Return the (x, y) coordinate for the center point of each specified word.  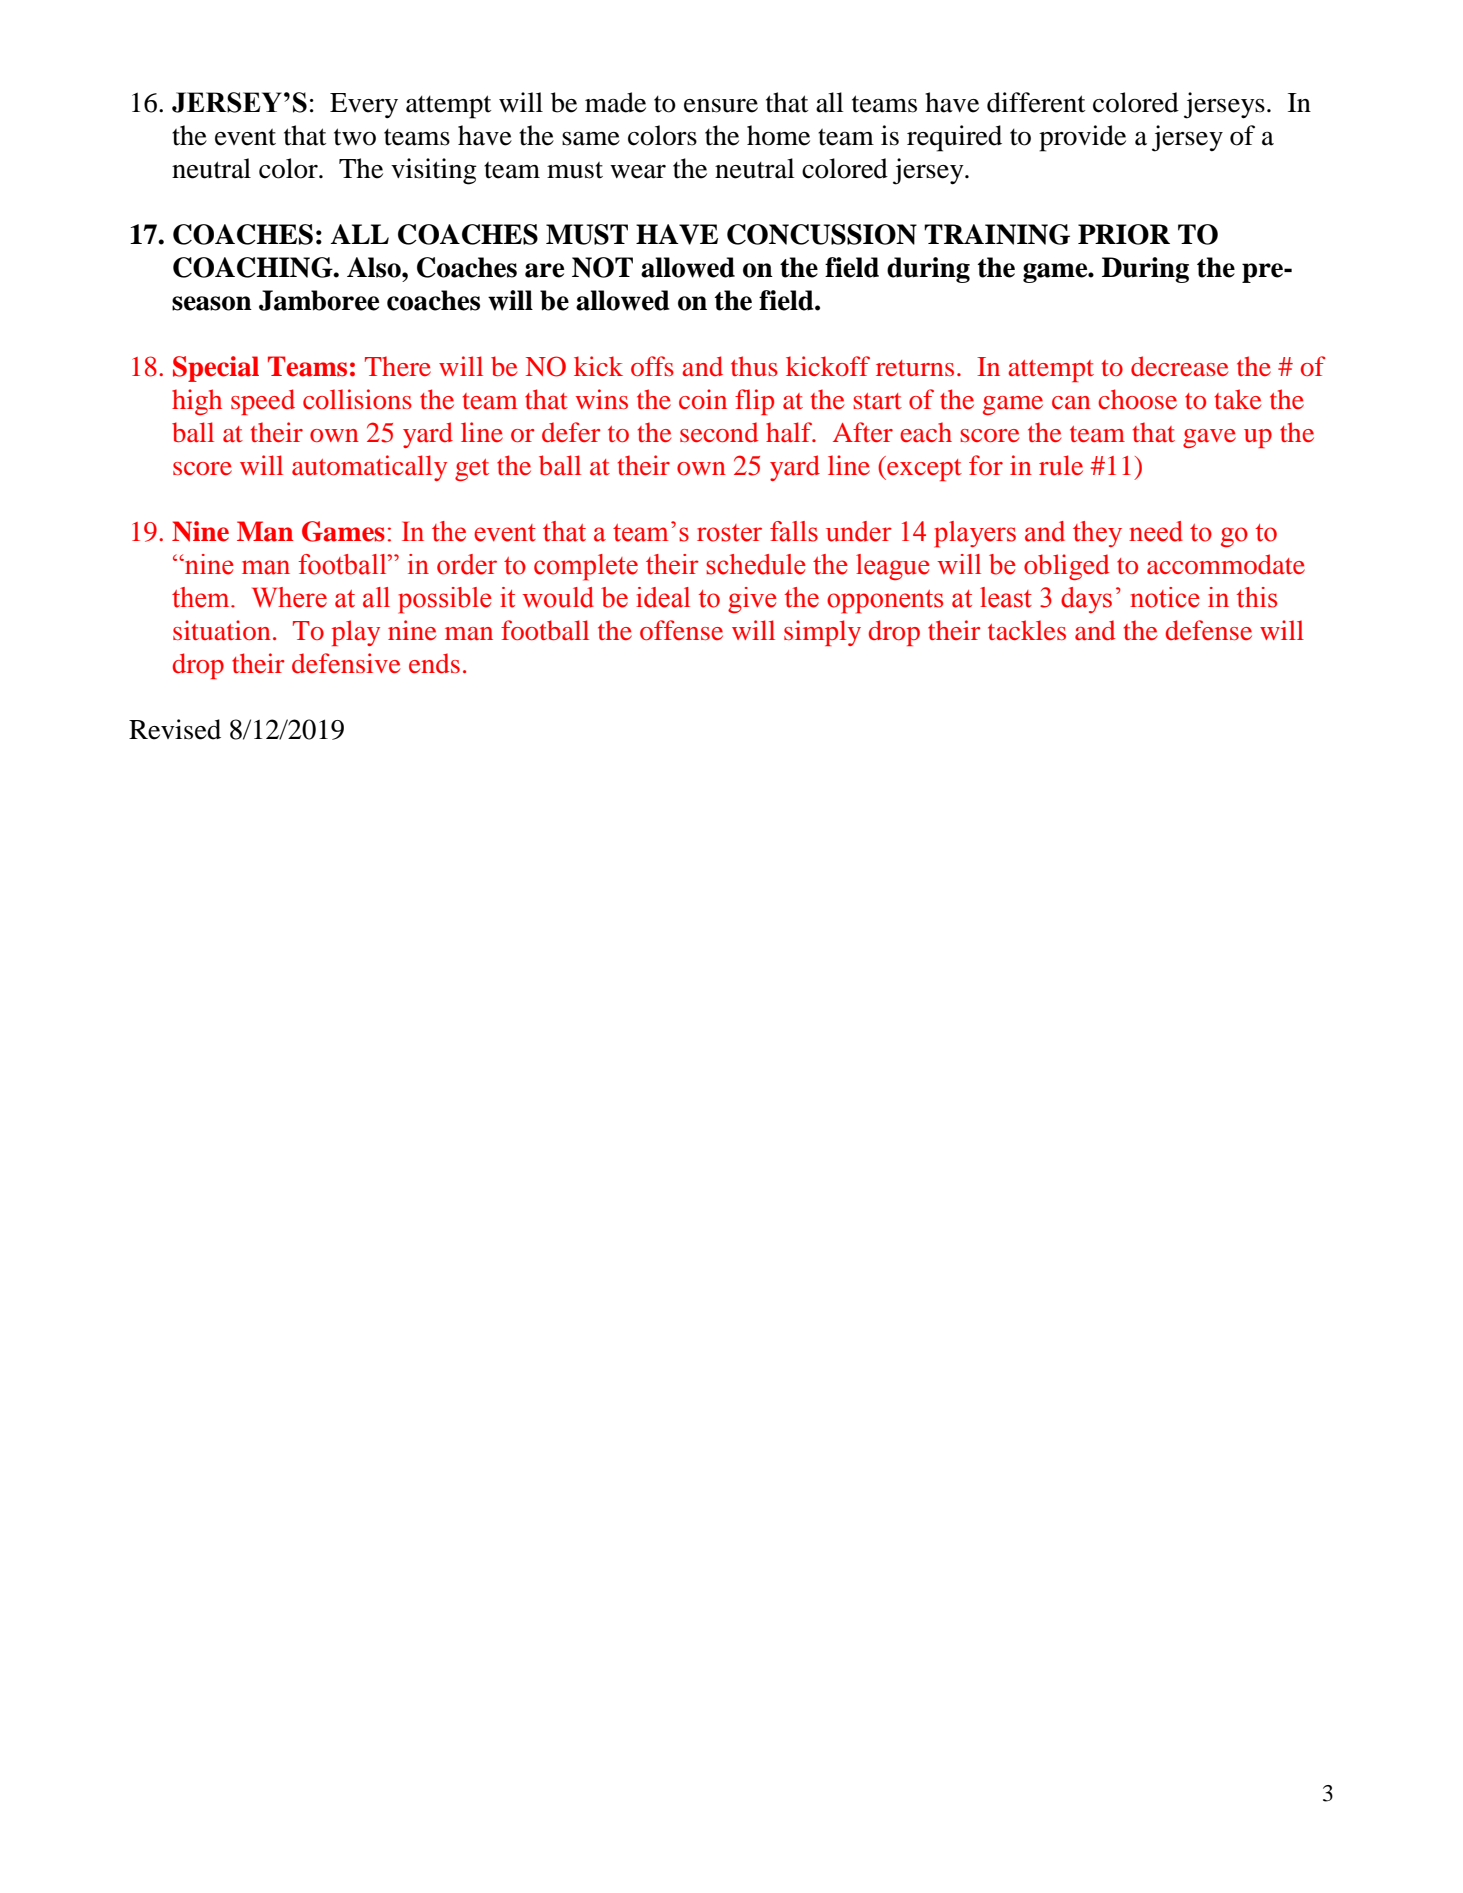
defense (1209, 630)
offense (681, 630)
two (355, 137)
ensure (721, 106)
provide (1082, 138)
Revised (175, 729)
